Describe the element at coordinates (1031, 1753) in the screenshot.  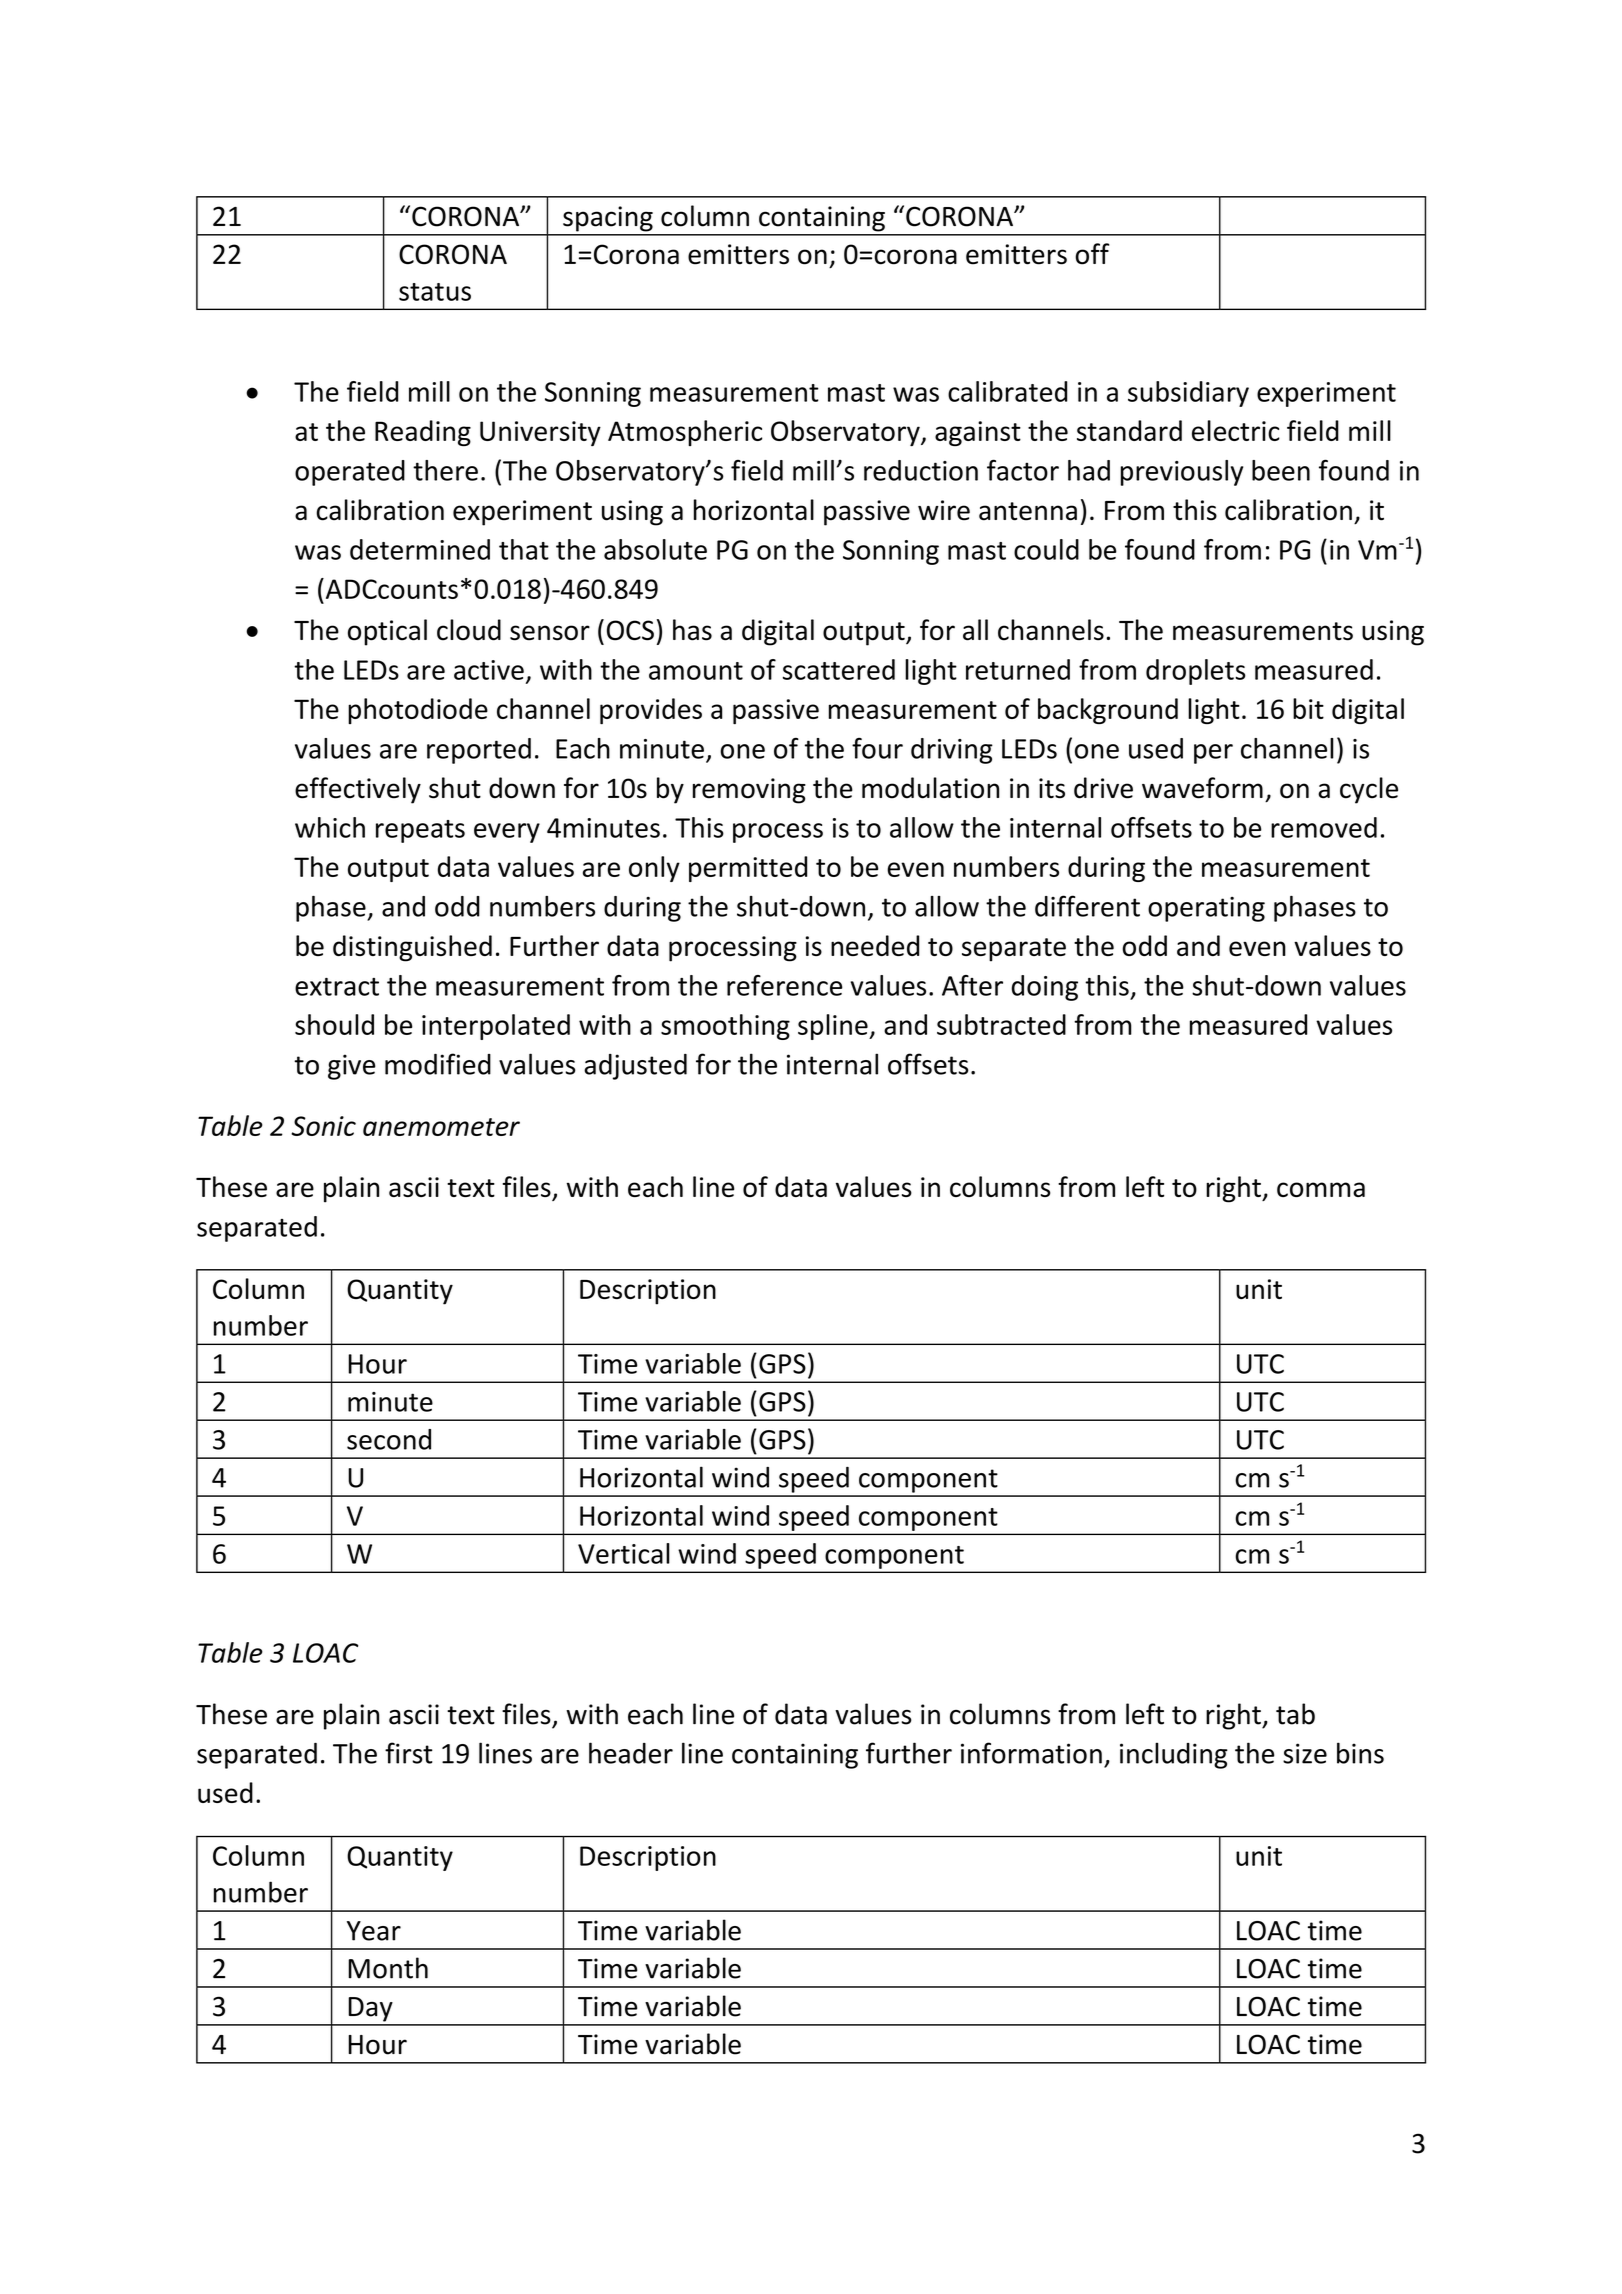
I see `information` at that location.
